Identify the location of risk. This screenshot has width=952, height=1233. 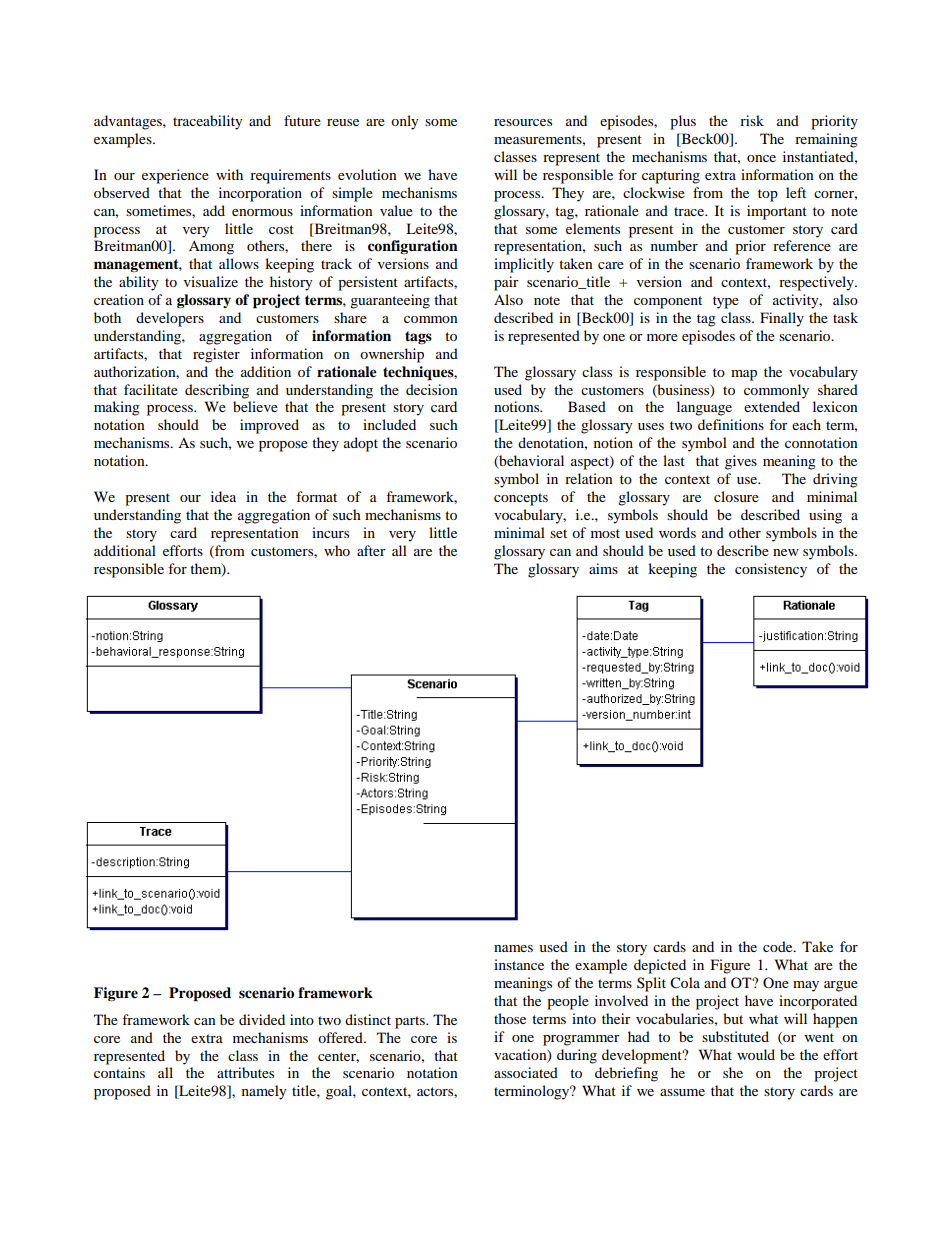
(752, 120).
